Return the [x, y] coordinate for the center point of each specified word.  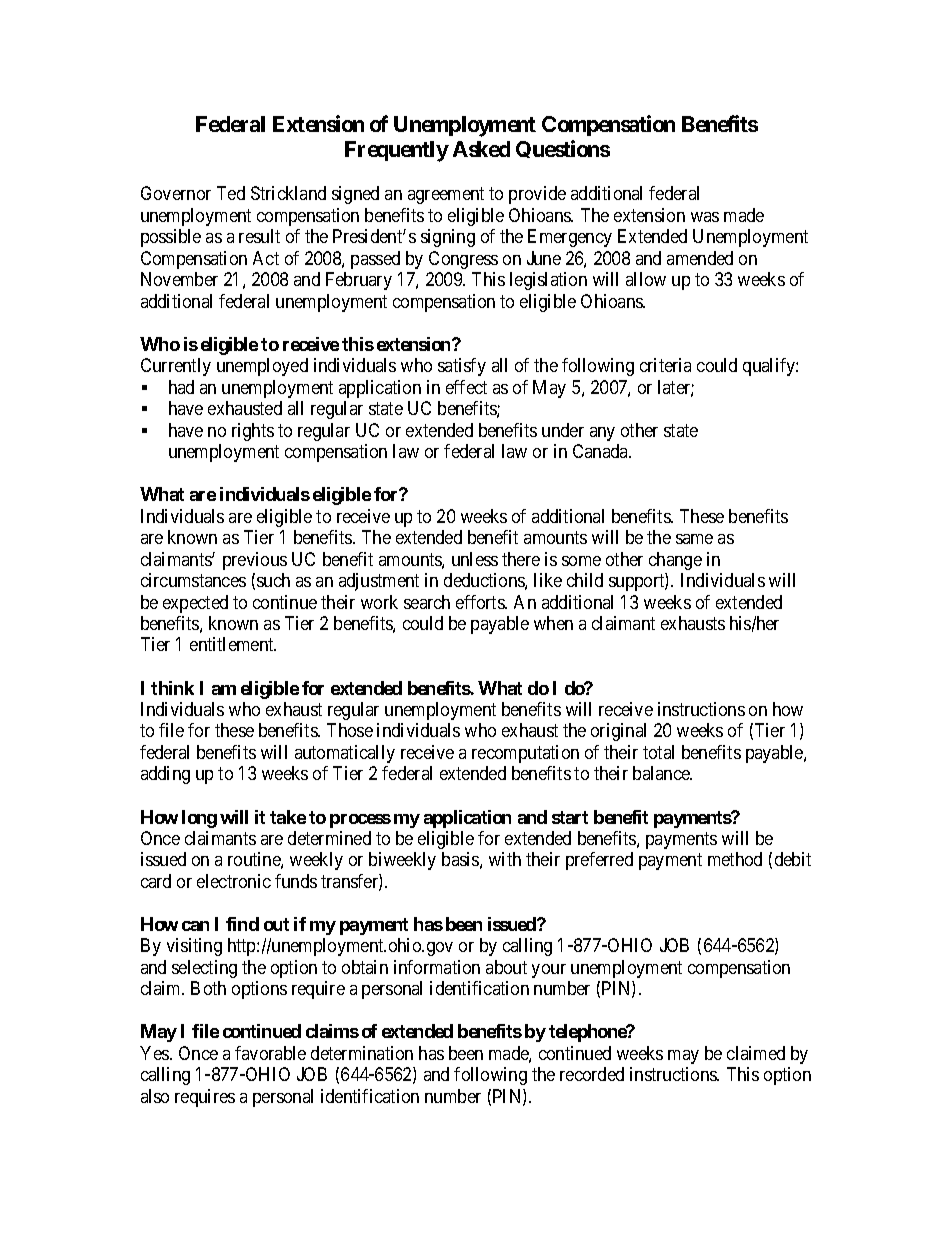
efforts [481, 602]
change [675, 561]
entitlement [233, 644]
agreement [446, 196]
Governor [176, 193]
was [705, 217]
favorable [270, 1053]
